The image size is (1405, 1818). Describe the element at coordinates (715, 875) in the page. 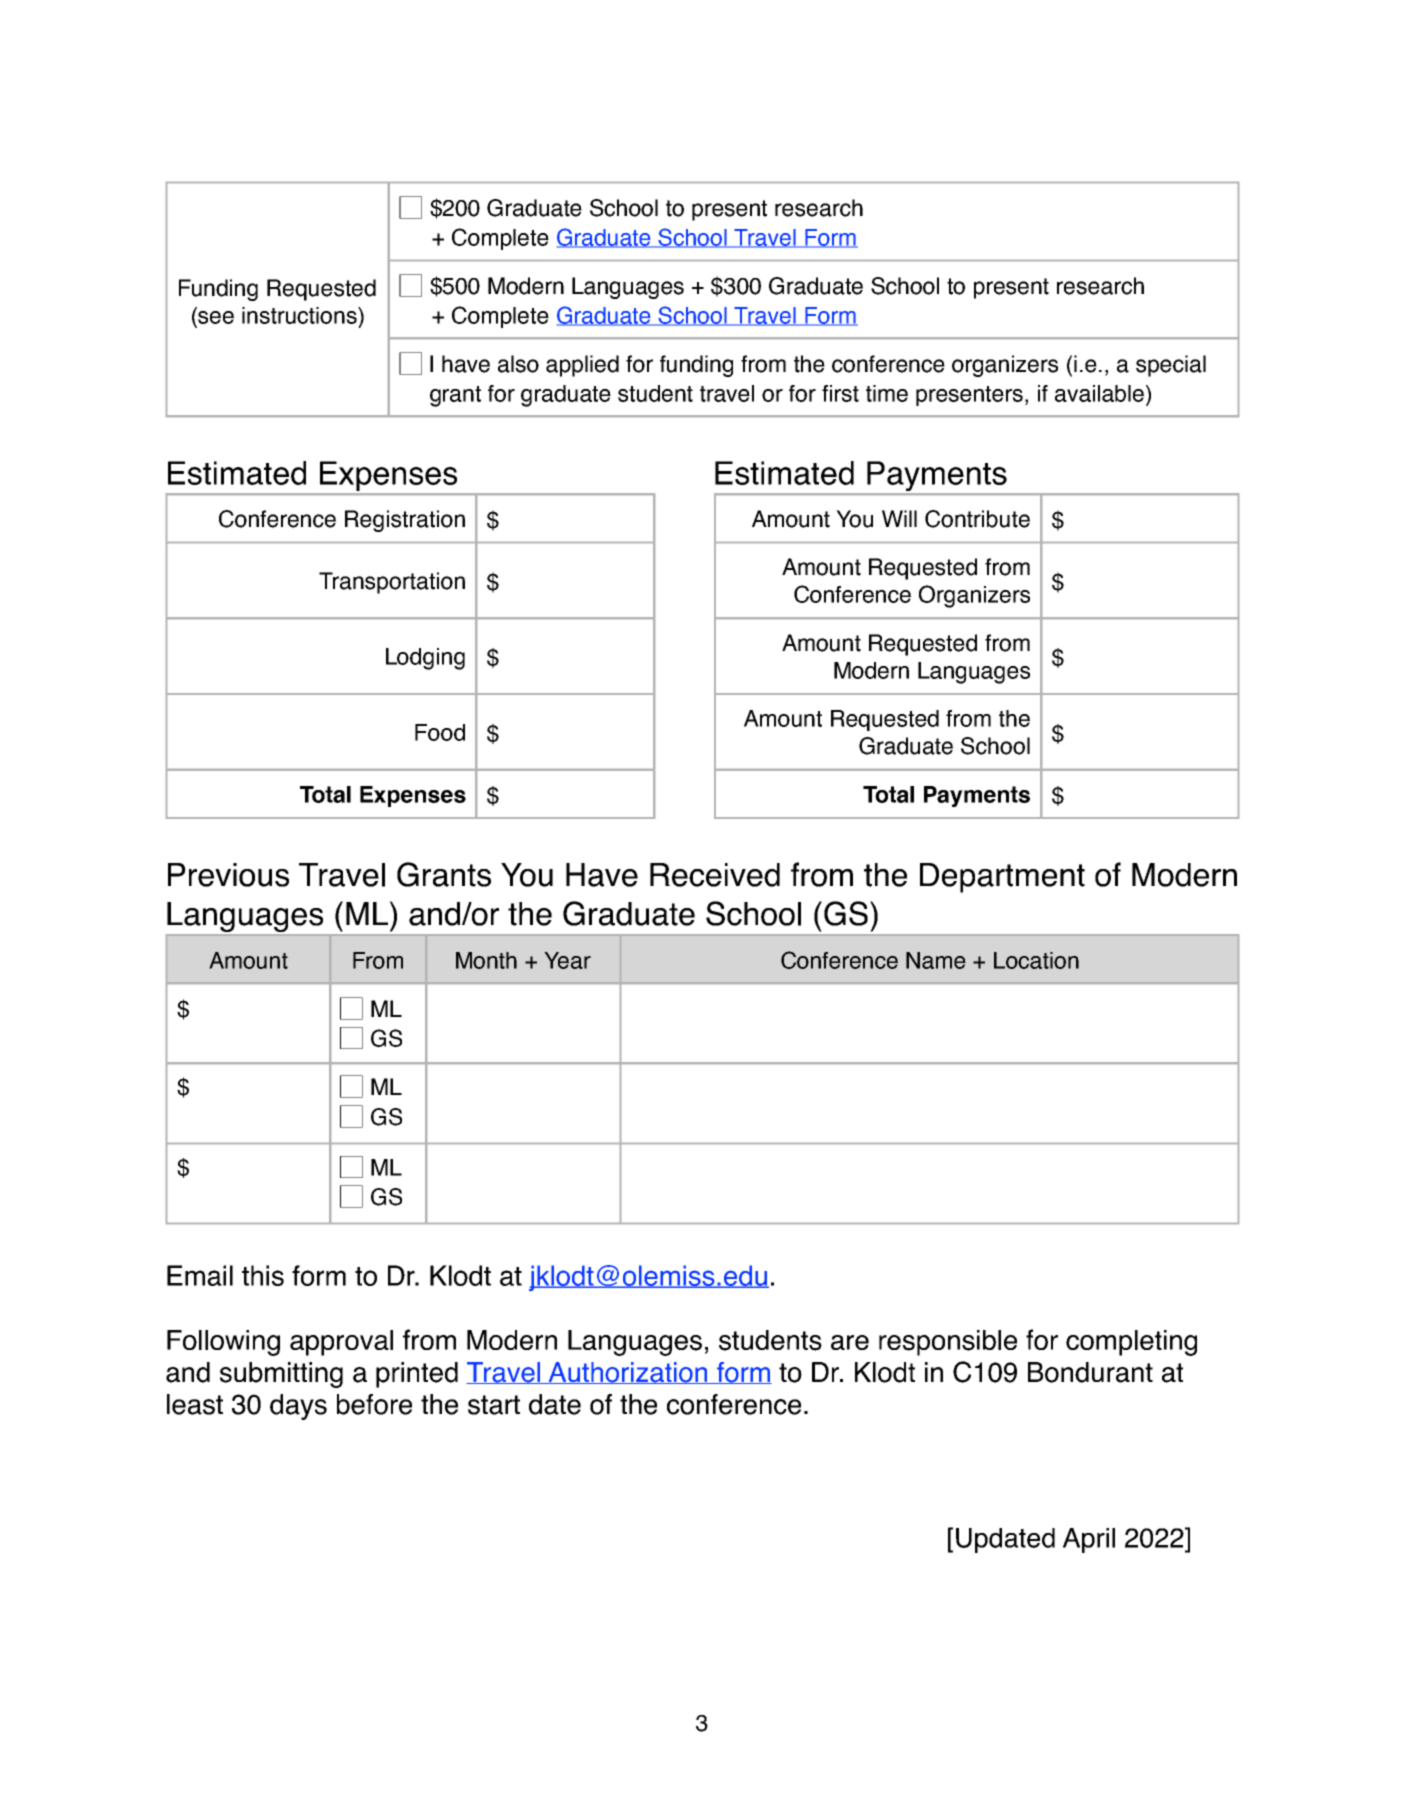

I see `Received` at that location.
